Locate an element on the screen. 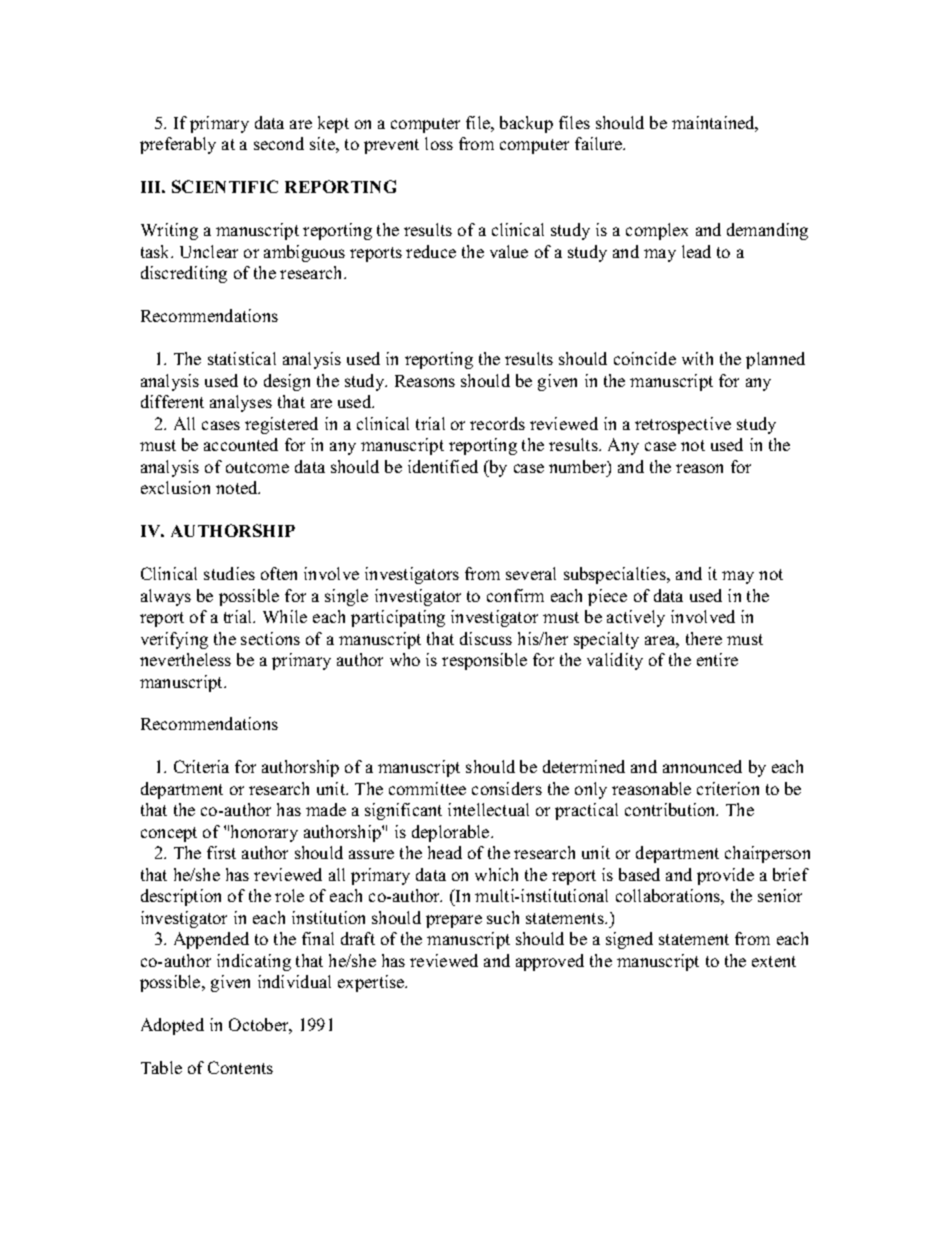  loss is located at coordinates (439, 143).
